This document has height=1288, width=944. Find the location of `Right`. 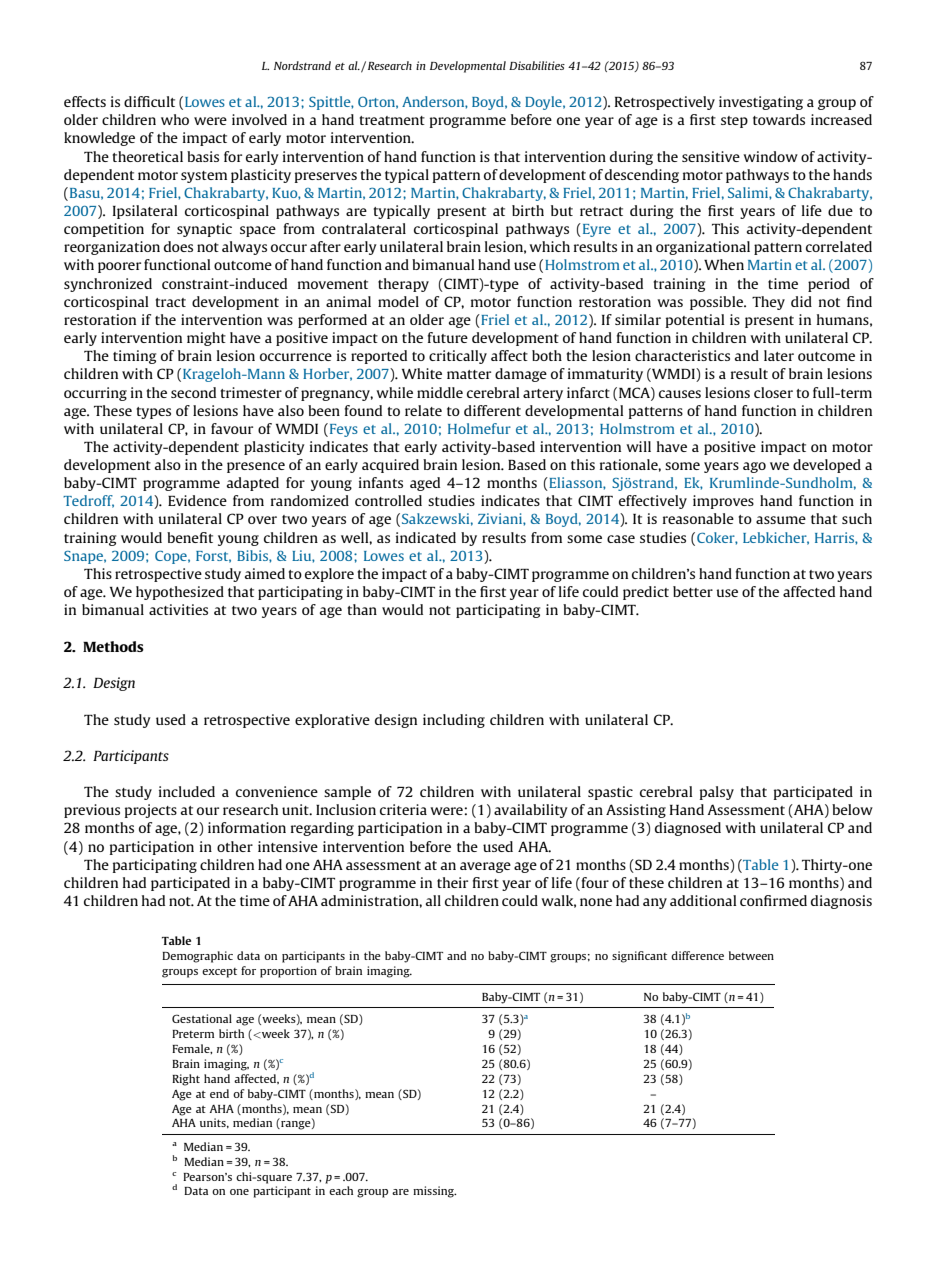

Right is located at coordinates (186, 1080).
